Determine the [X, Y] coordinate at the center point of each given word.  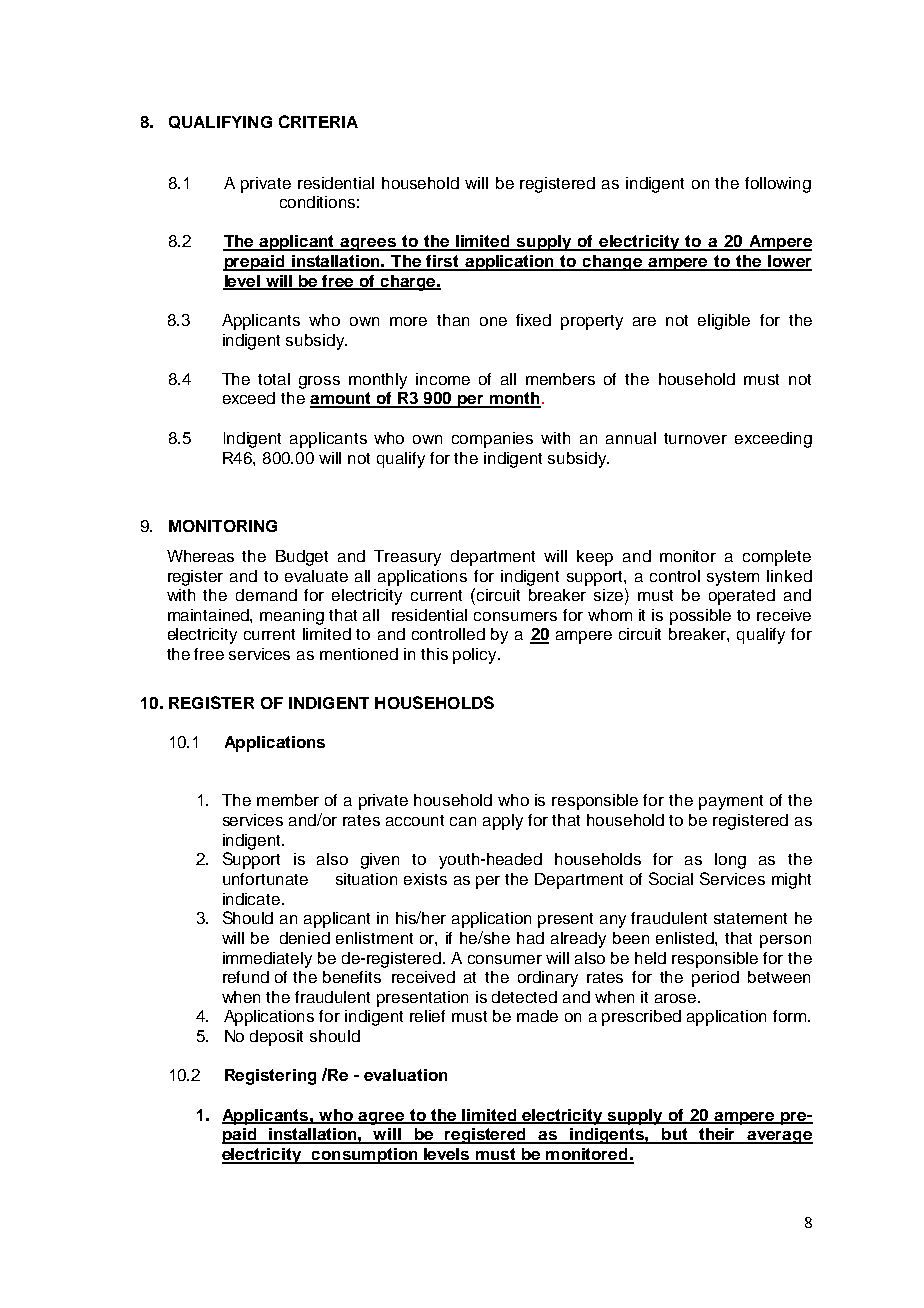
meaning [292, 617]
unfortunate [265, 879]
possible [700, 617]
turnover [695, 438]
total [274, 379]
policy [476, 656]
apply [503, 822]
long [730, 861]
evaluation [405, 1075]
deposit [276, 1038]
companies [492, 440]
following [778, 185]
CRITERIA [318, 121]
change [612, 263]
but [675, 1135]
